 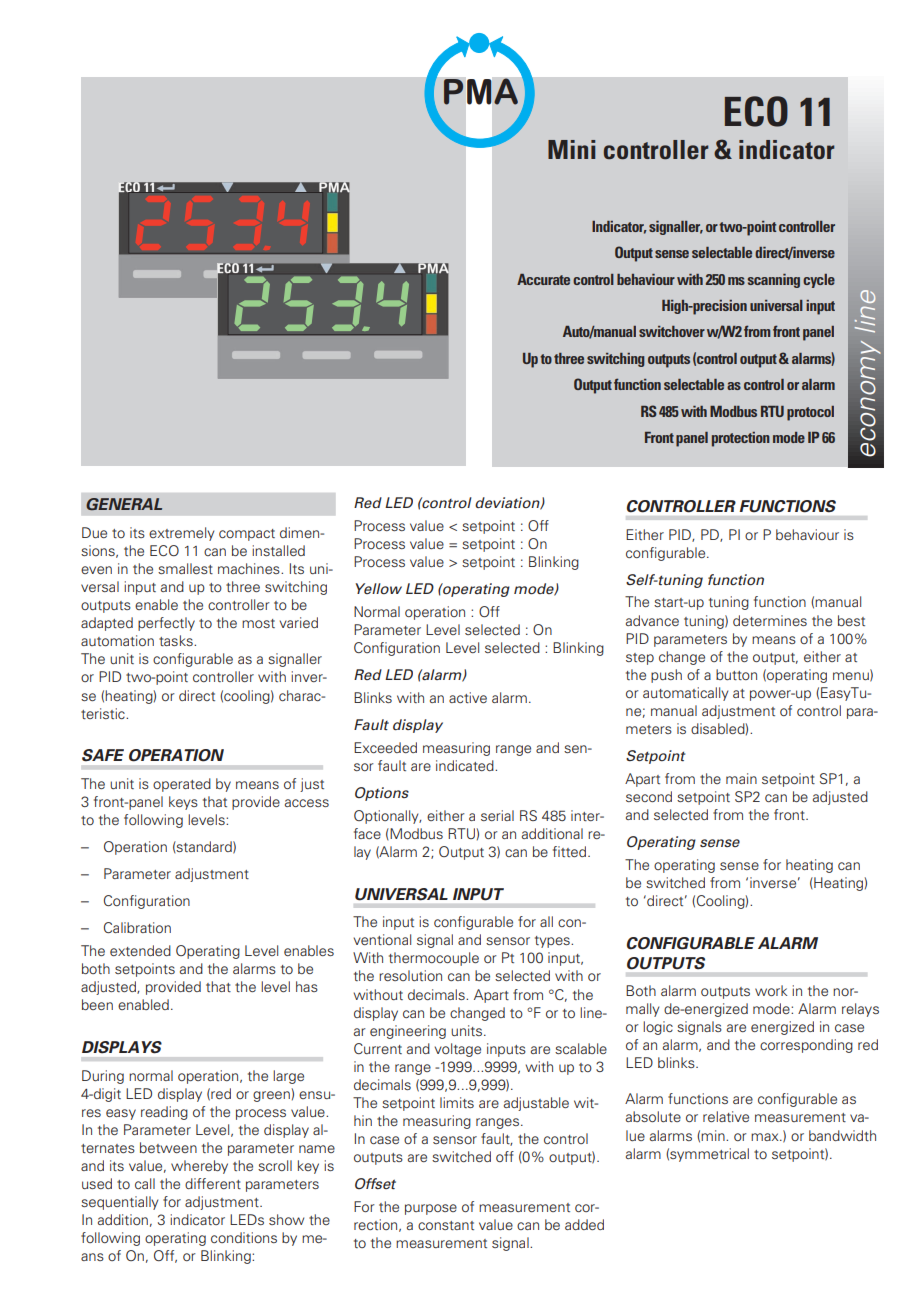 What do you see at coordinates (213, 1183) in the image?
I see `different` at bounding box center [213, 1183].
